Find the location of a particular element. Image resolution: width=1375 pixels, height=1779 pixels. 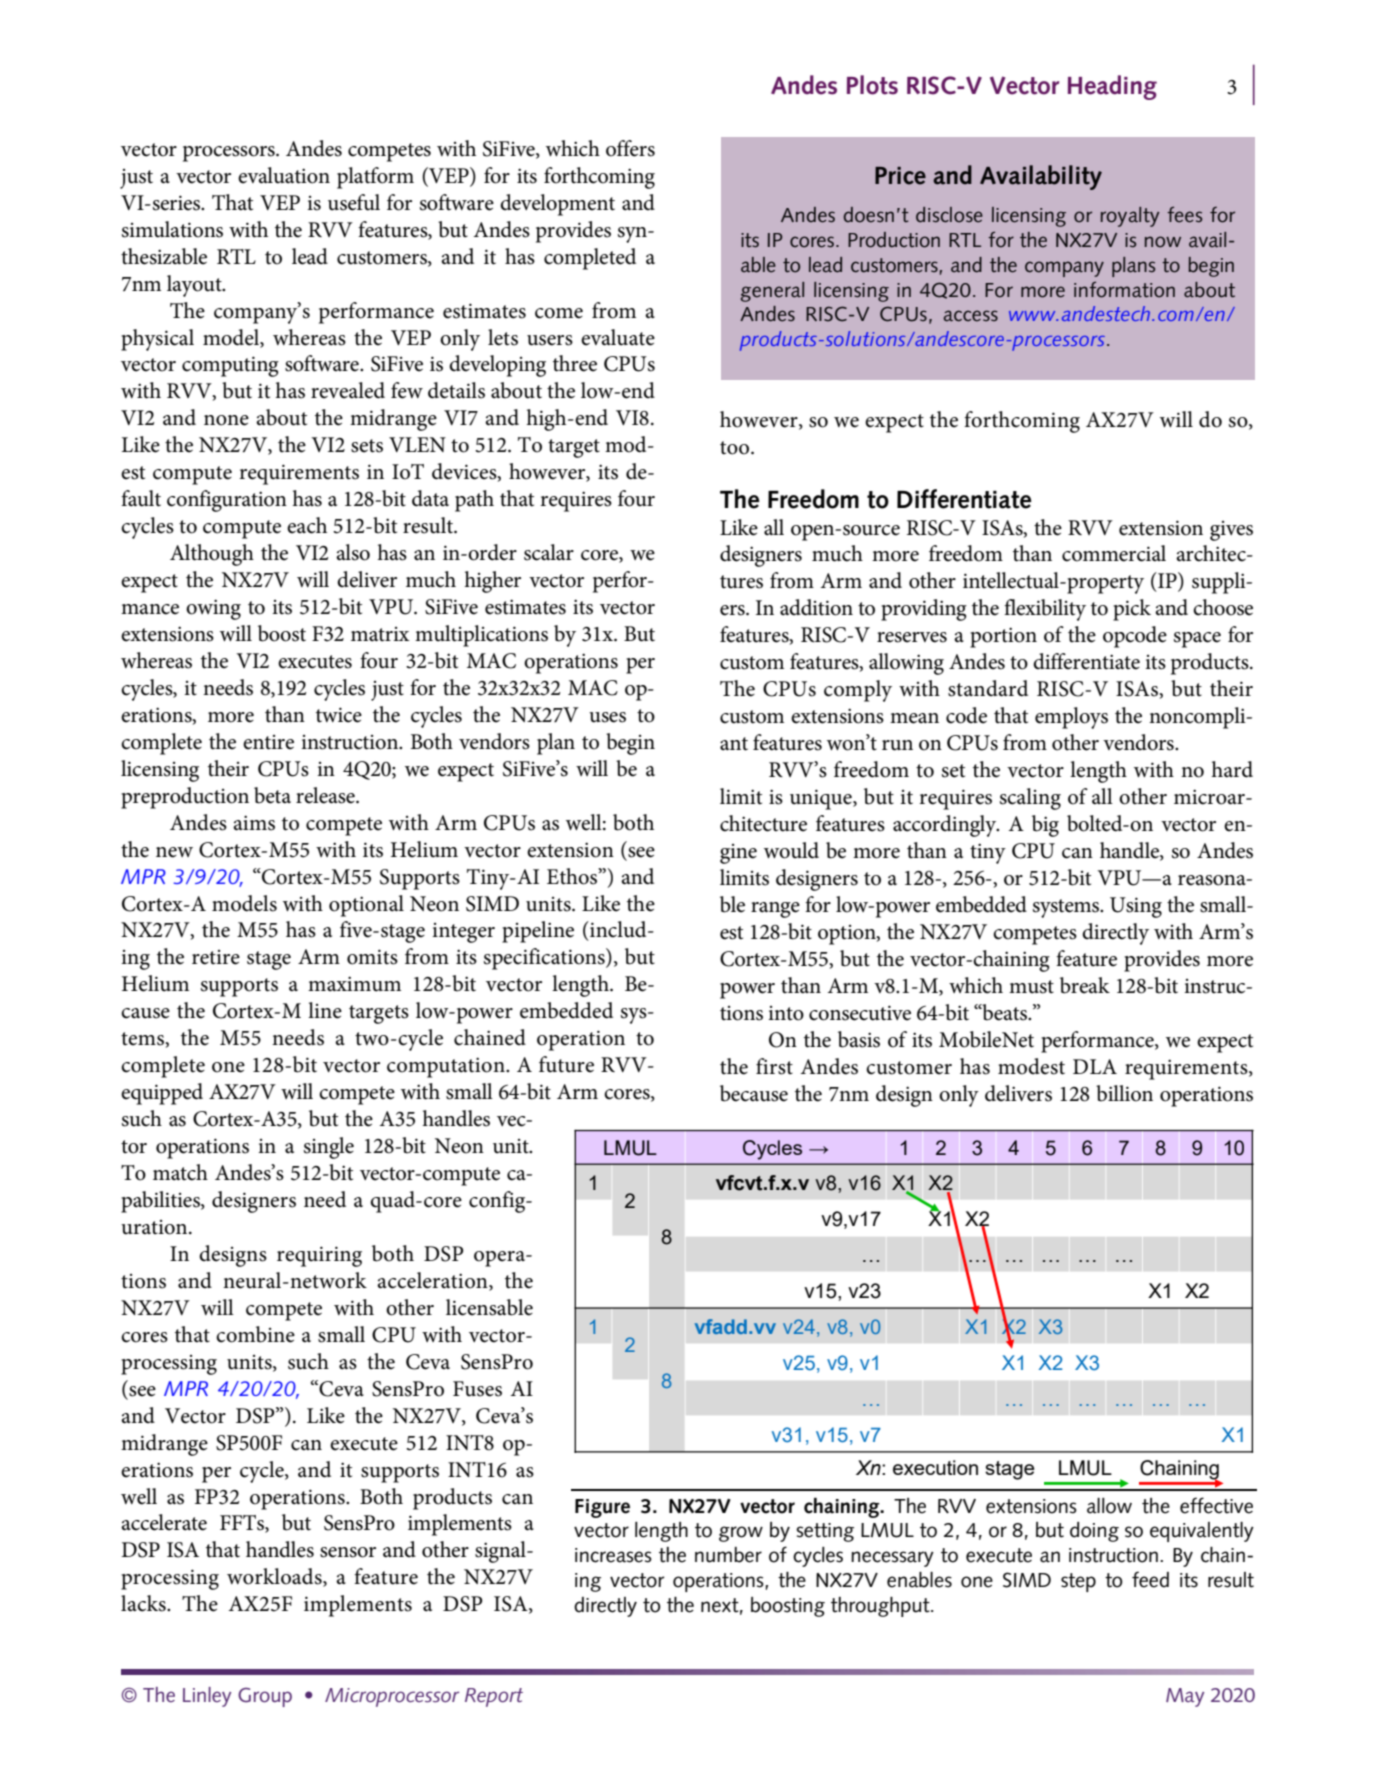

Ethos is located at coordinates (573, 876).
